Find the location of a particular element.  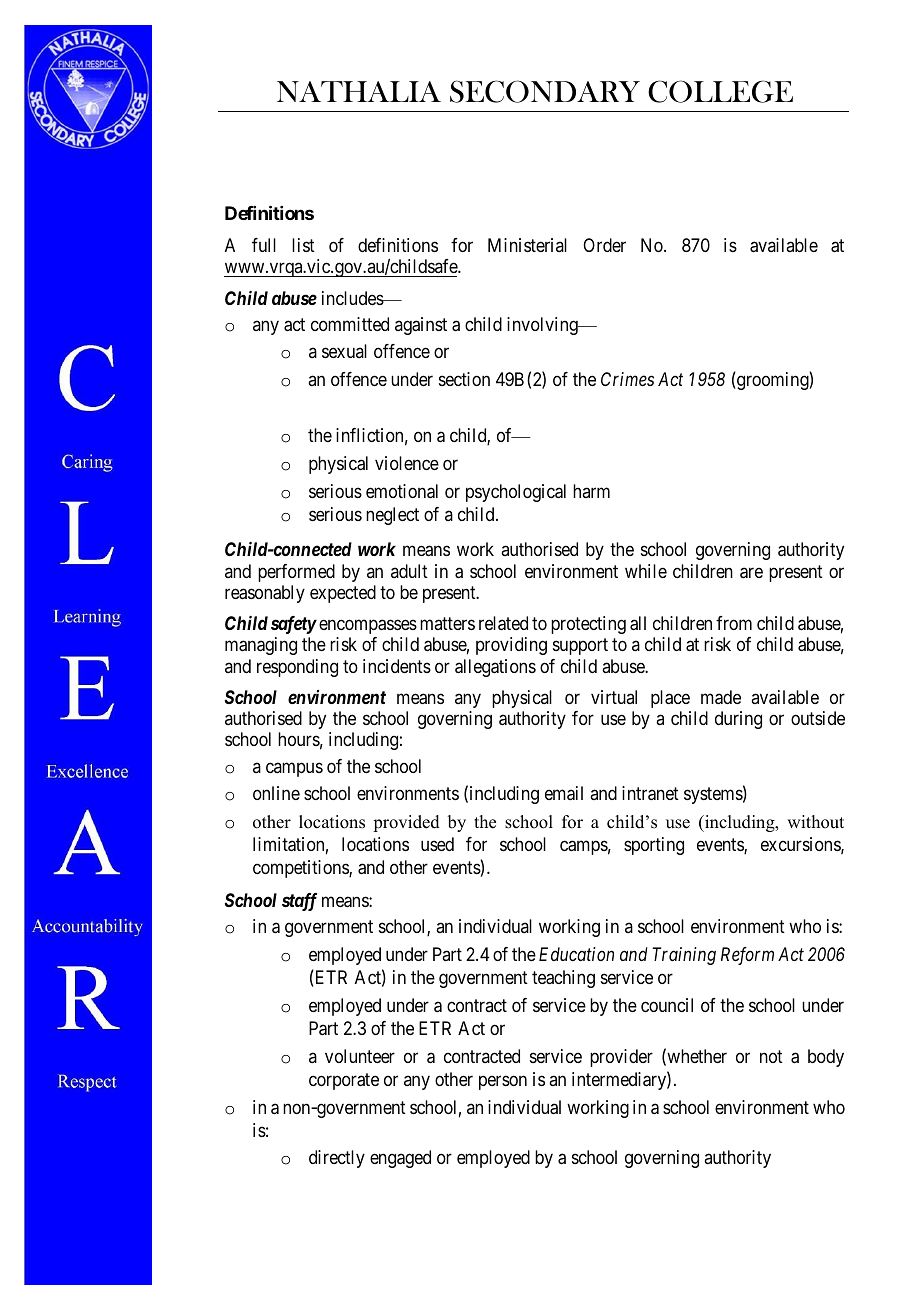

list is located at coordinates (303, 245).
